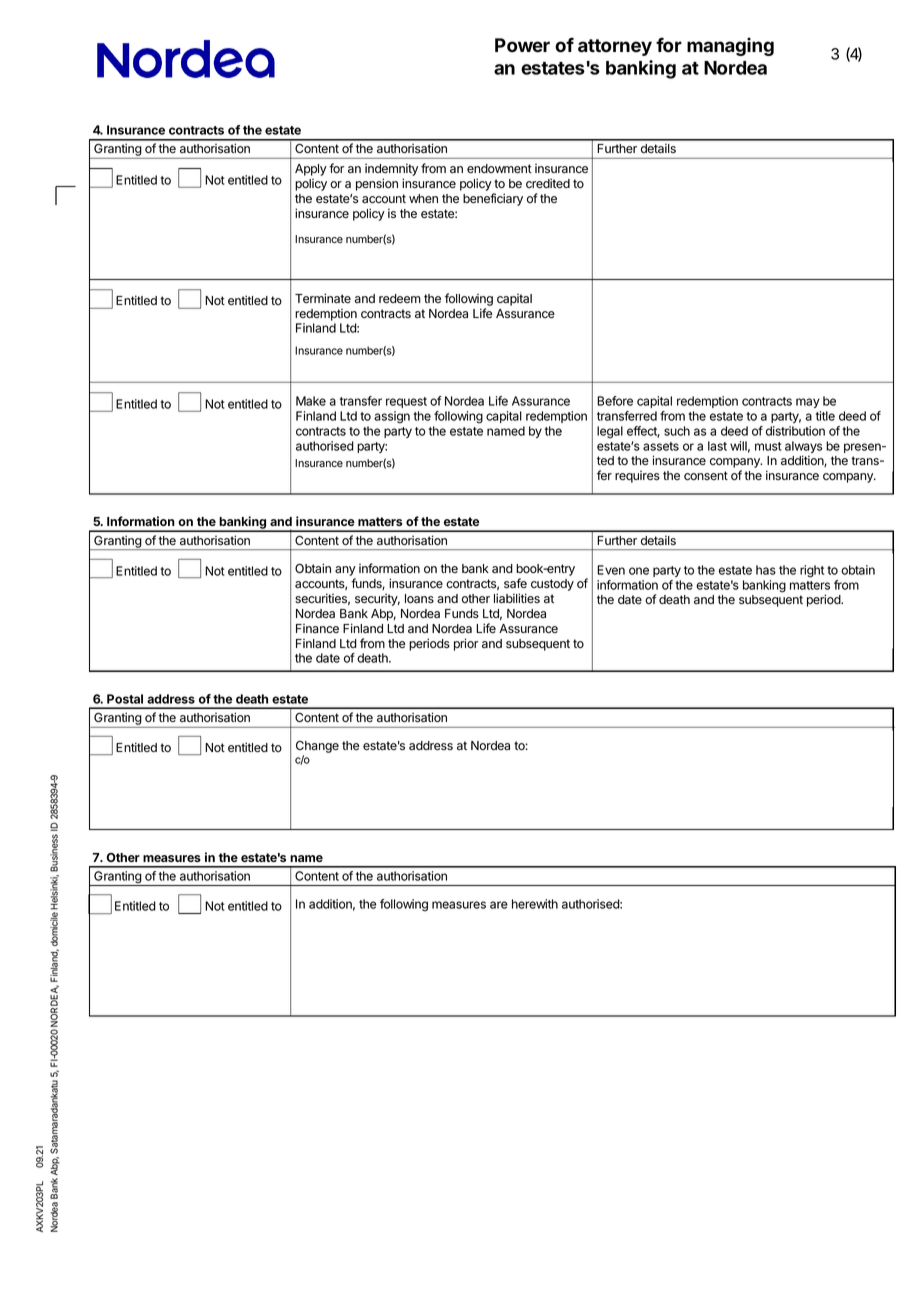  I want to click on consent, so click(706, 476).
